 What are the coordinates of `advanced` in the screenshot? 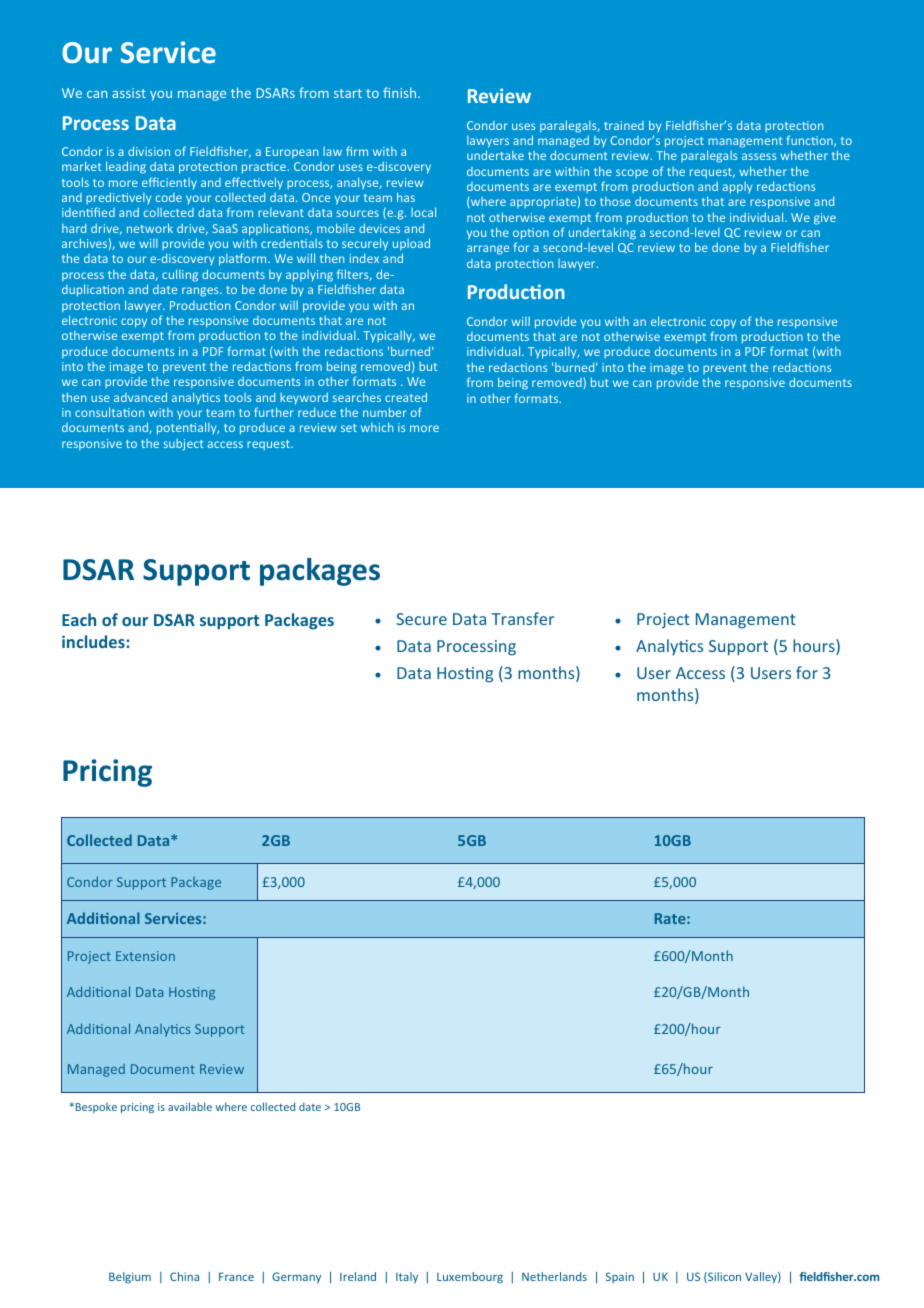 It's located at (140, 397).
